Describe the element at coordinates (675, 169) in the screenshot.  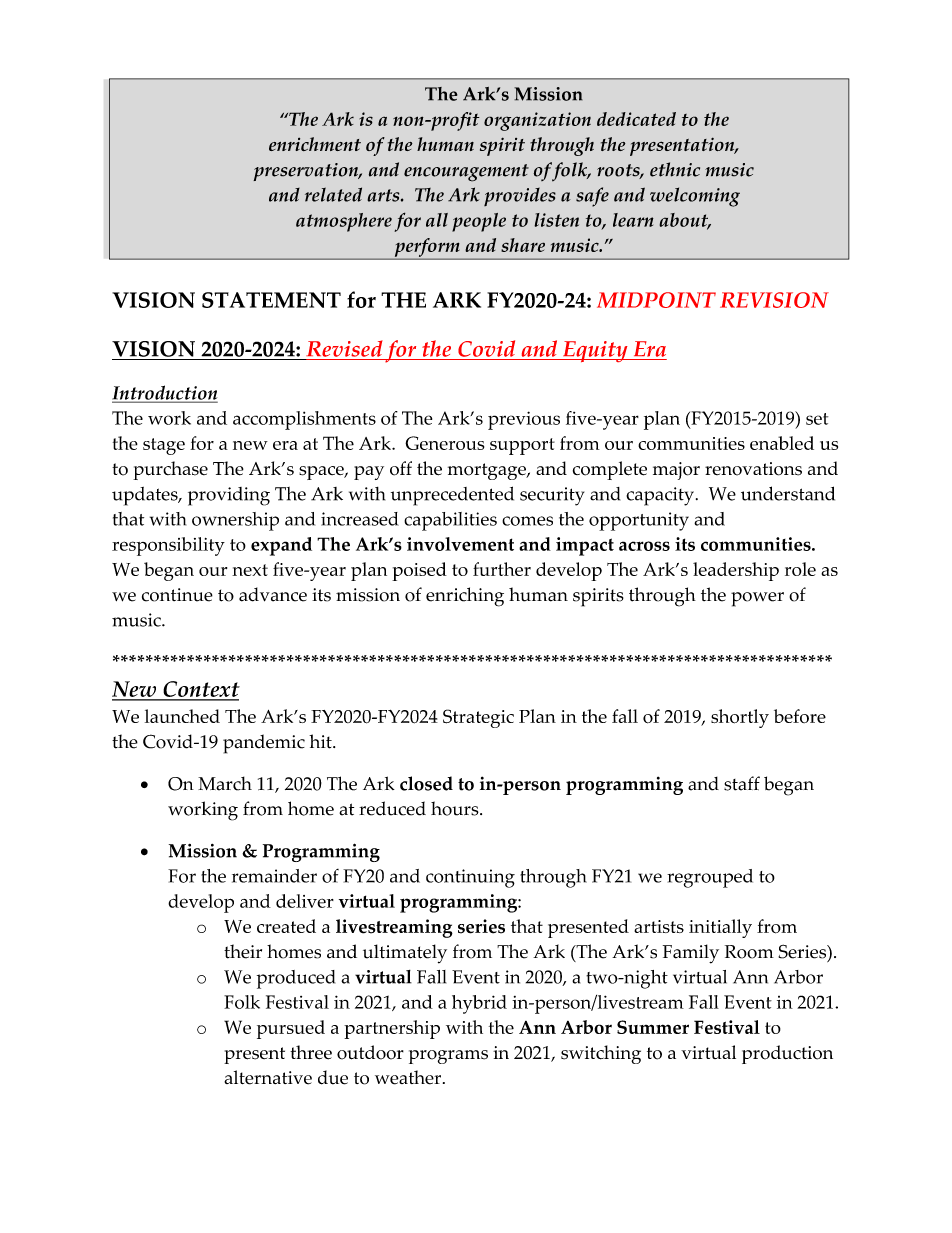
I see `ethnic` at that location.
